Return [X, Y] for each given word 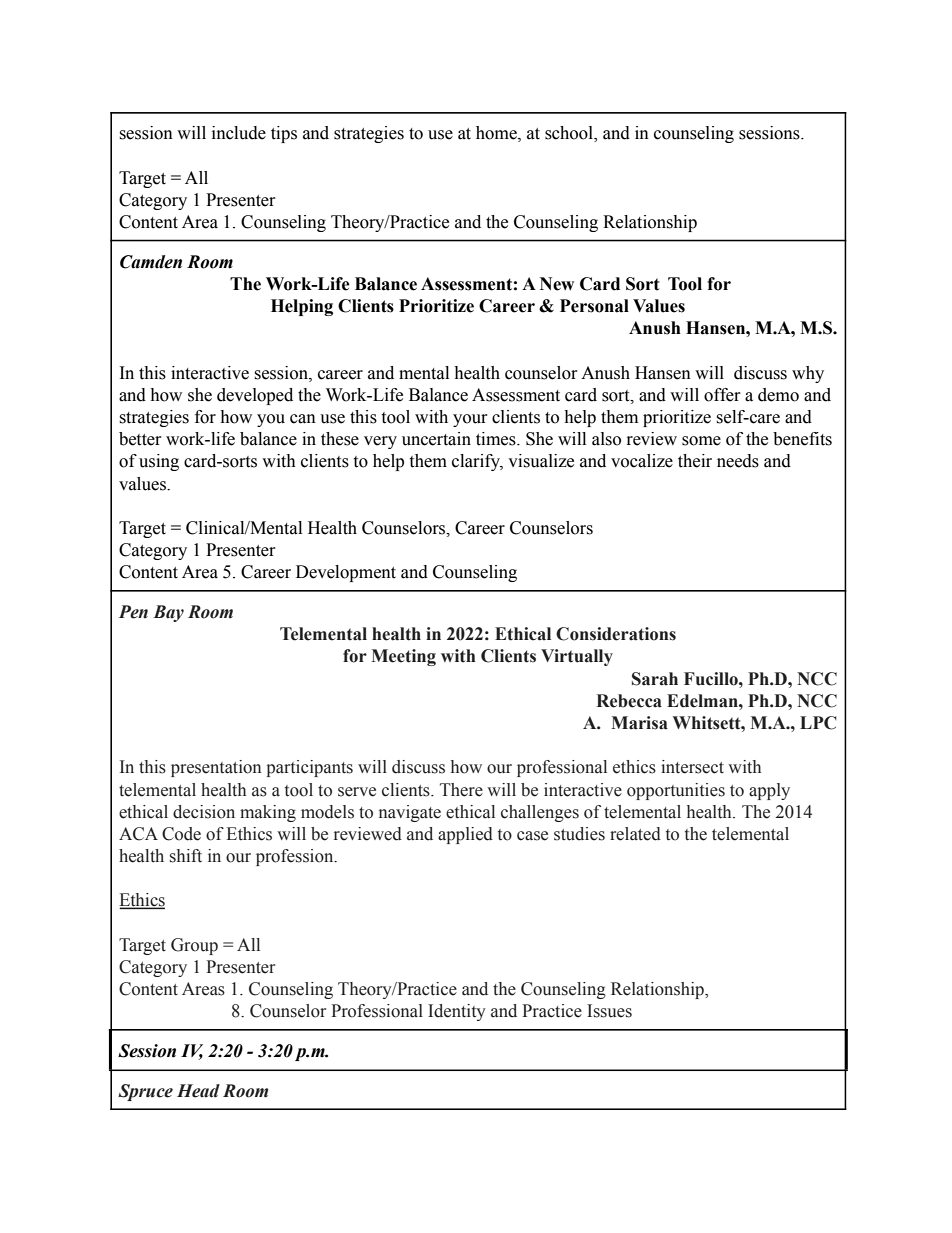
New [557, 284]
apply [769, 791]
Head [198, 1091]
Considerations [616, 634]
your [470, 420]
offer [722, 395]
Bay [168, 613]
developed [255, 396]
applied [465, 835]
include [239, 133]
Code [181, 834]
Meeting [403, 657]
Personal [594, 306]
